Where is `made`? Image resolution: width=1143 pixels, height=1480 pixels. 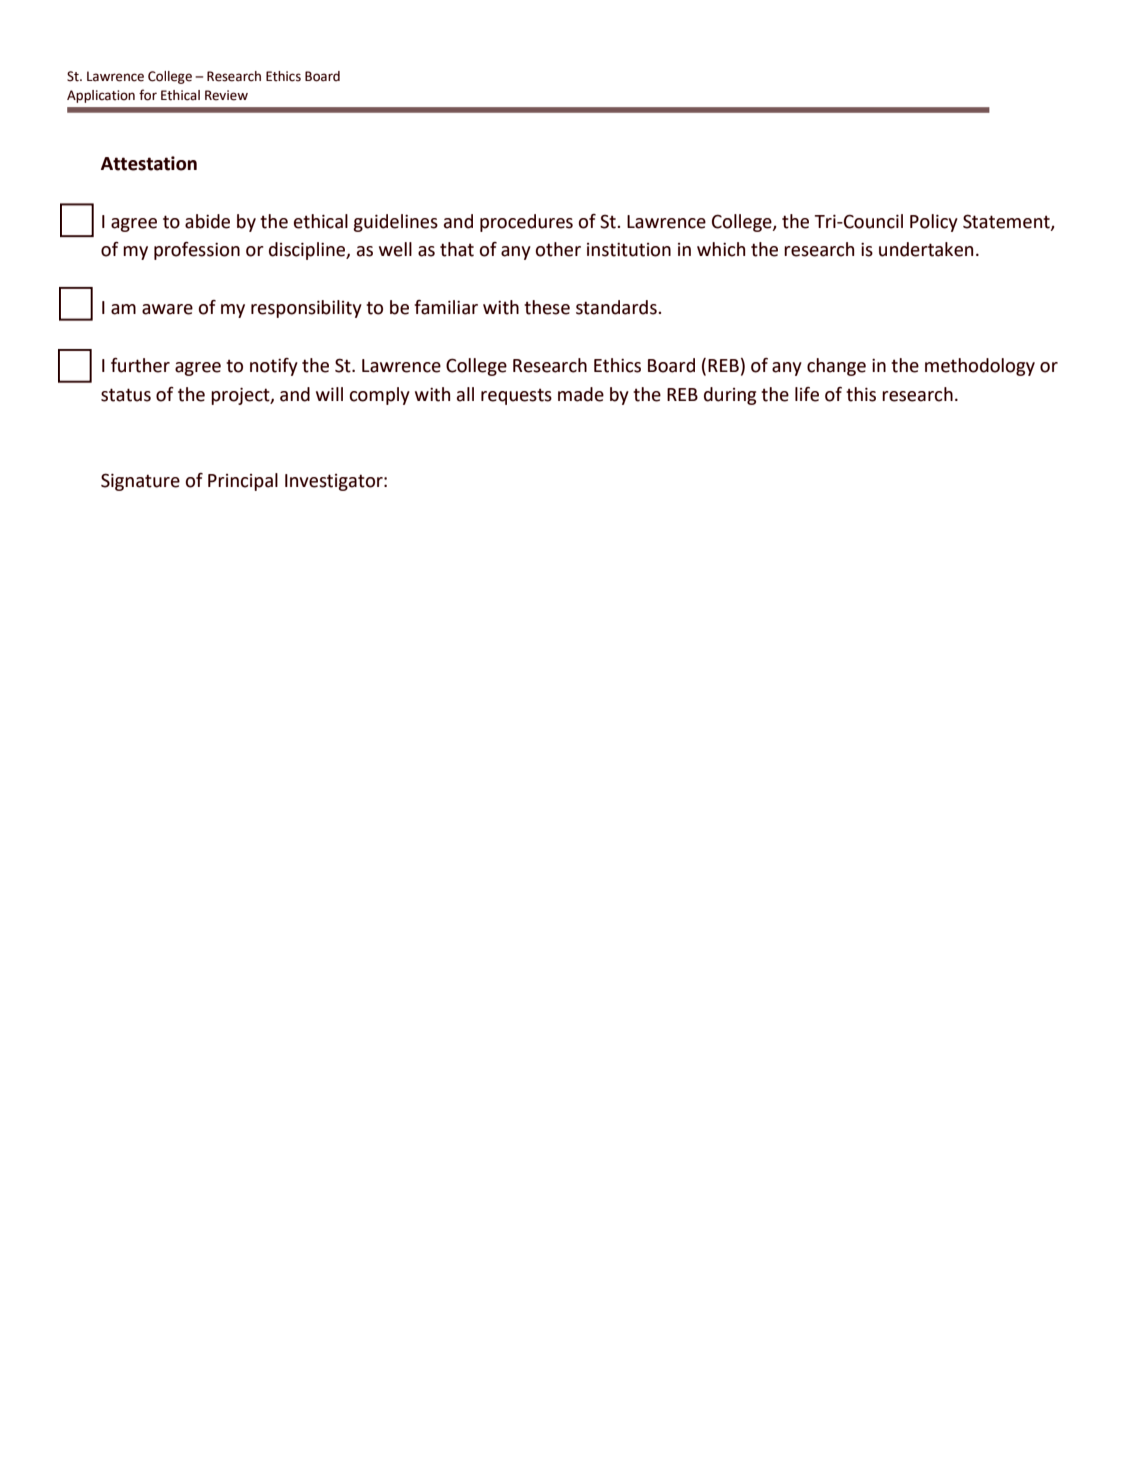 made is located at coordinates (581, 394).
